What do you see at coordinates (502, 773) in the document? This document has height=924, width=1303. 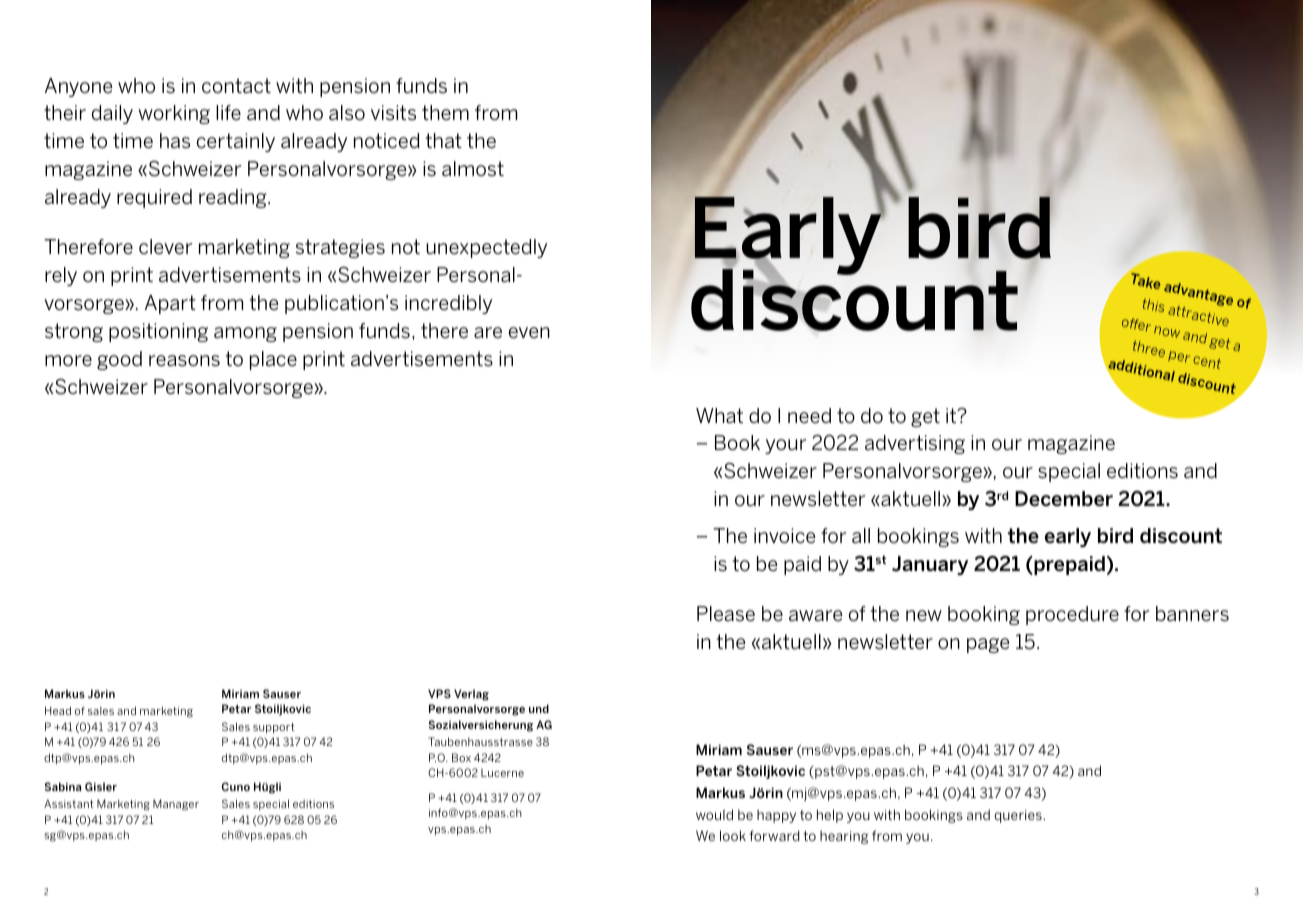 I see `Lucerne` at bounding box center [502, 773].
